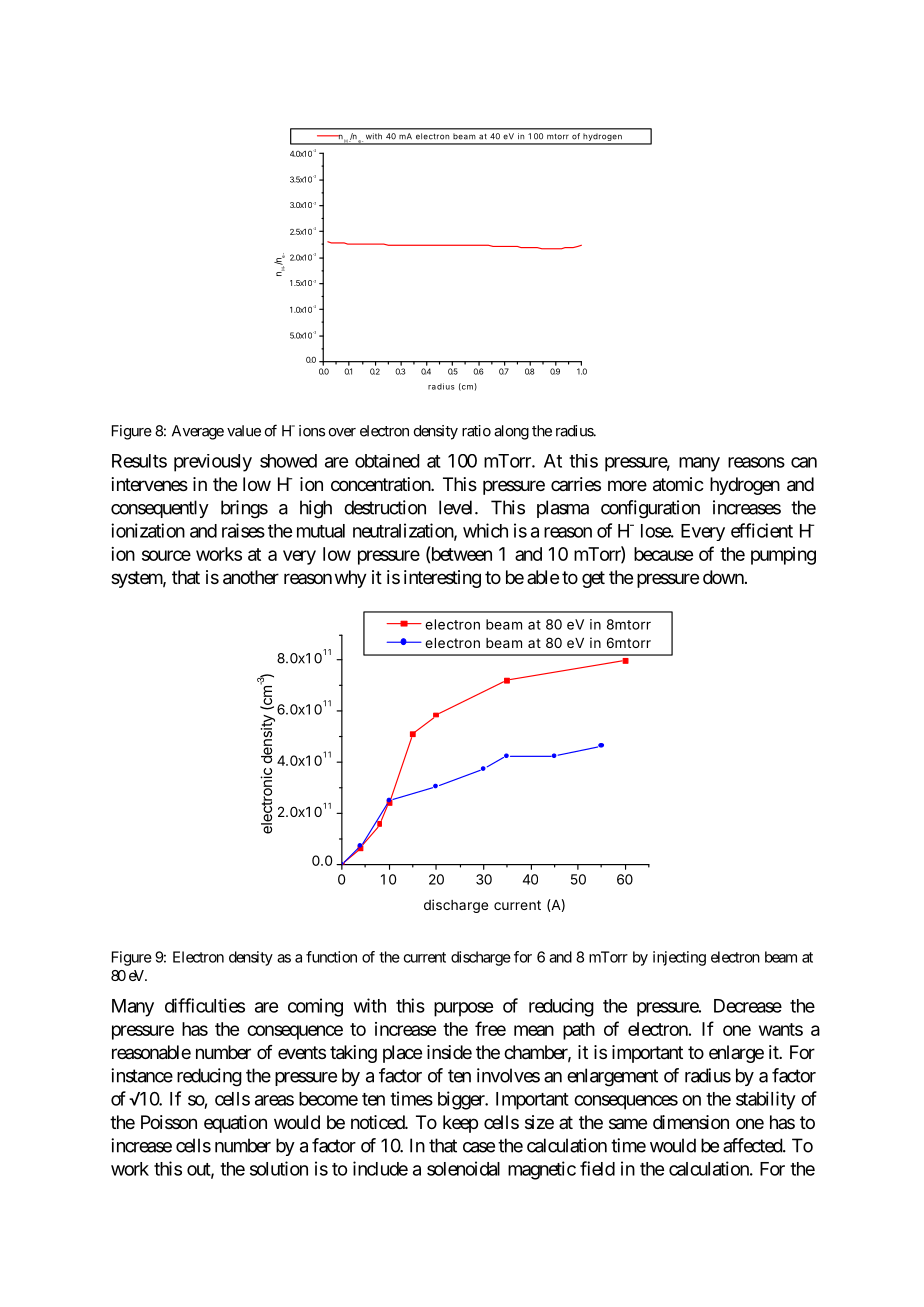 The image size is (924, 1307). Describe the element at coordinates (678, 484) in the image. I see `atomic` at that location.
